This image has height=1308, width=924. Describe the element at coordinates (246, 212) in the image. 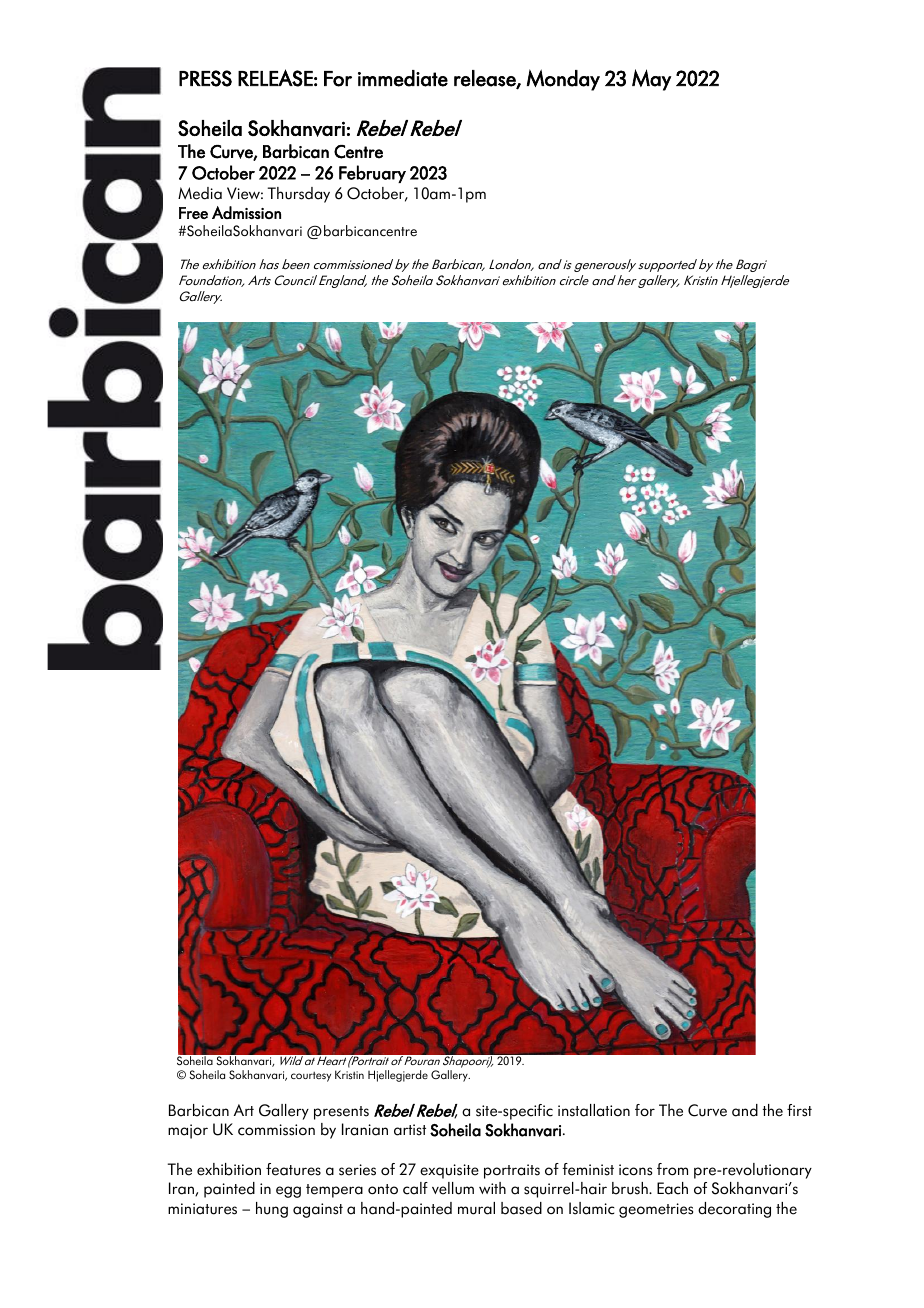

I see `Admission` at that location.
